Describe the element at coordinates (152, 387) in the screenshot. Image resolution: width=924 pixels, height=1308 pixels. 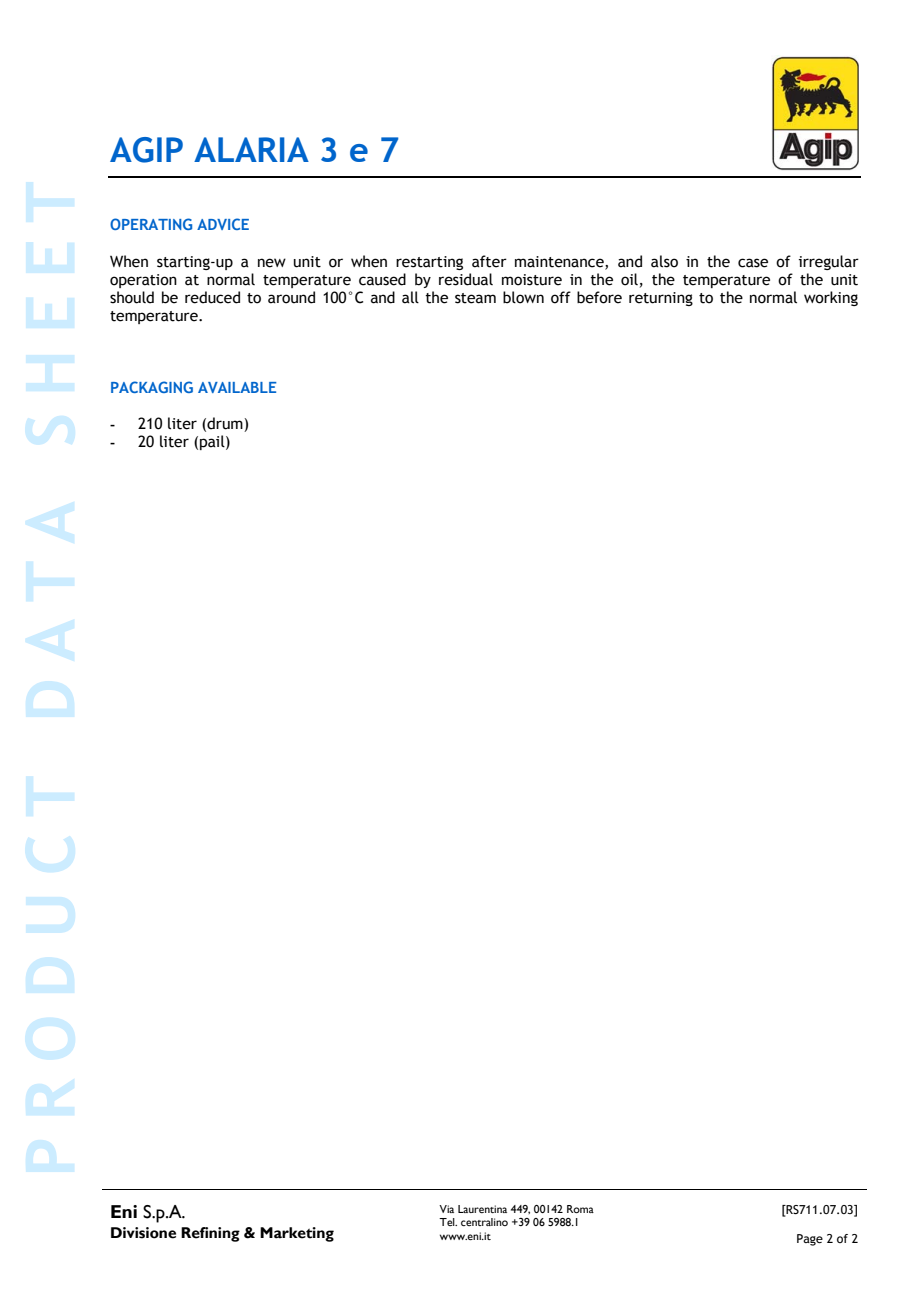
I see `PACKAGING` at that location.
